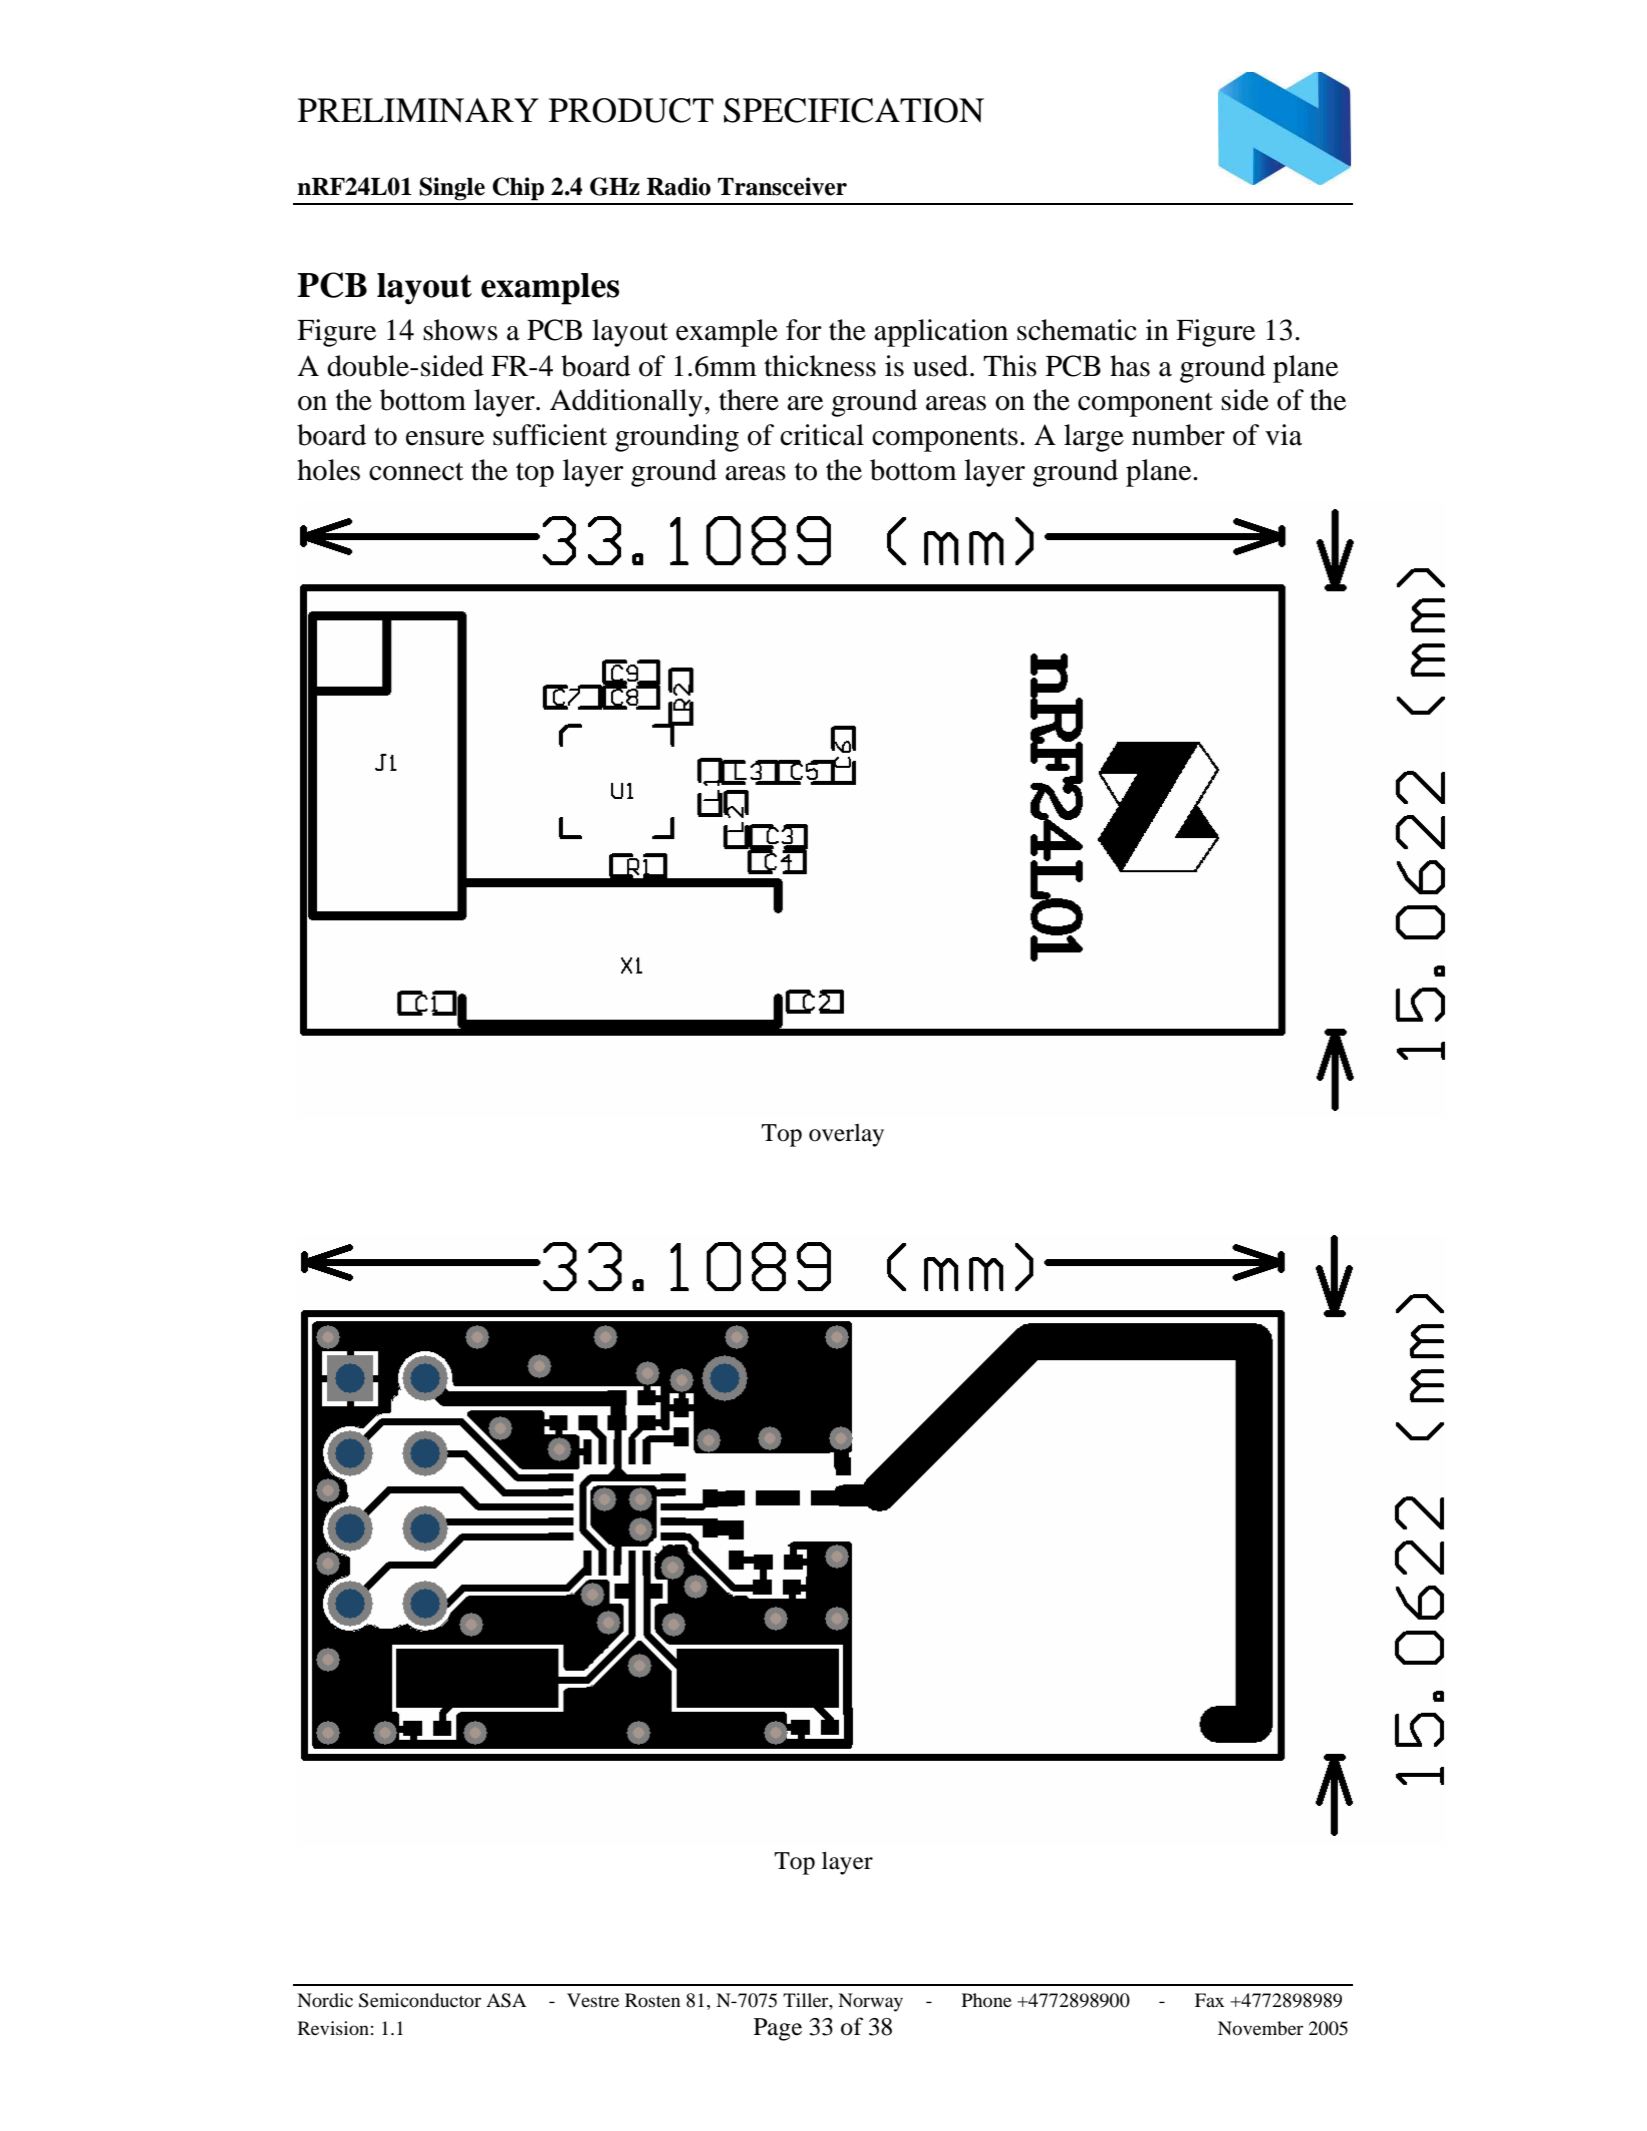  I want to click on PRELIMINARY, so click(418, 110).
